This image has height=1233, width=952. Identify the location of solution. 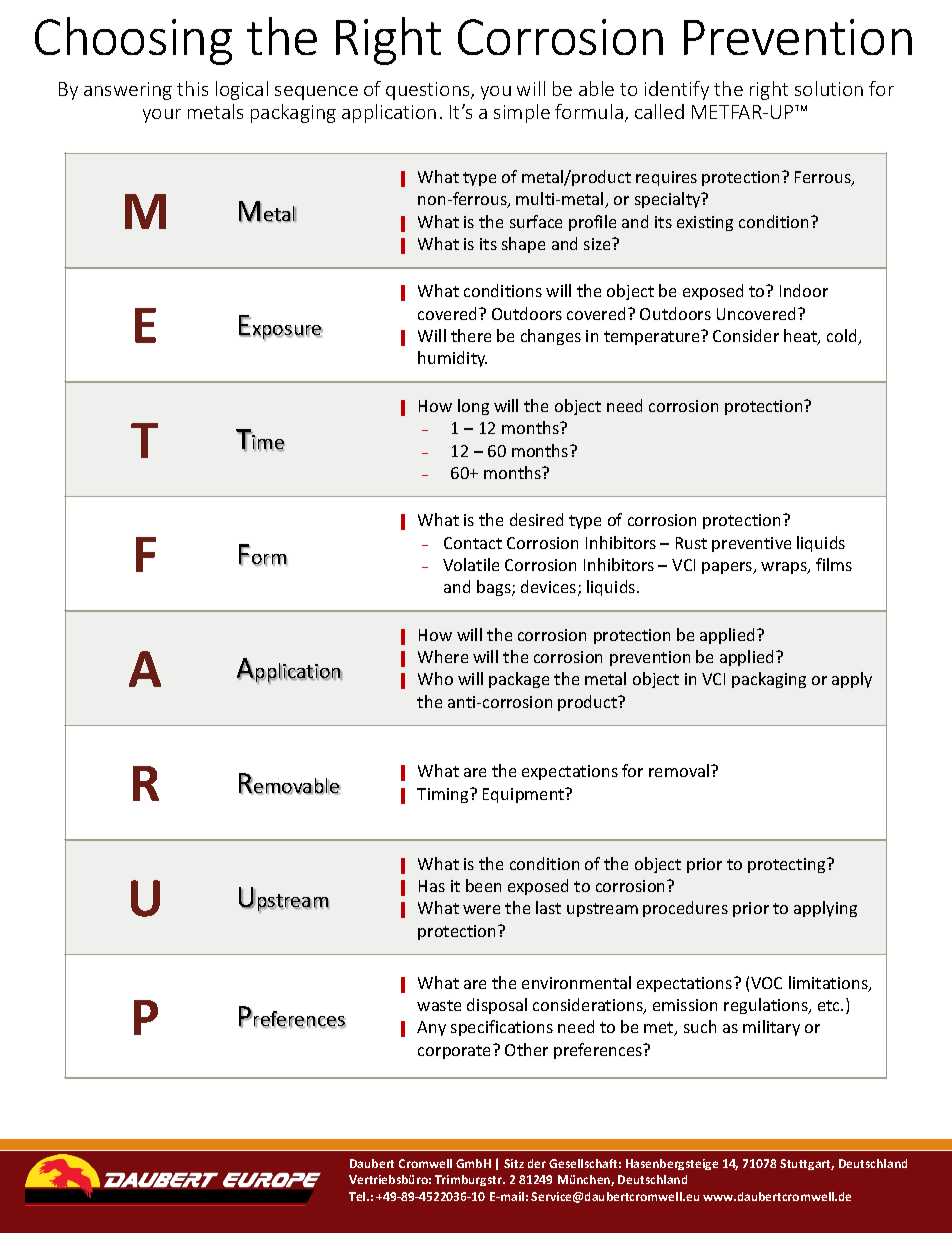
(829, 88).
